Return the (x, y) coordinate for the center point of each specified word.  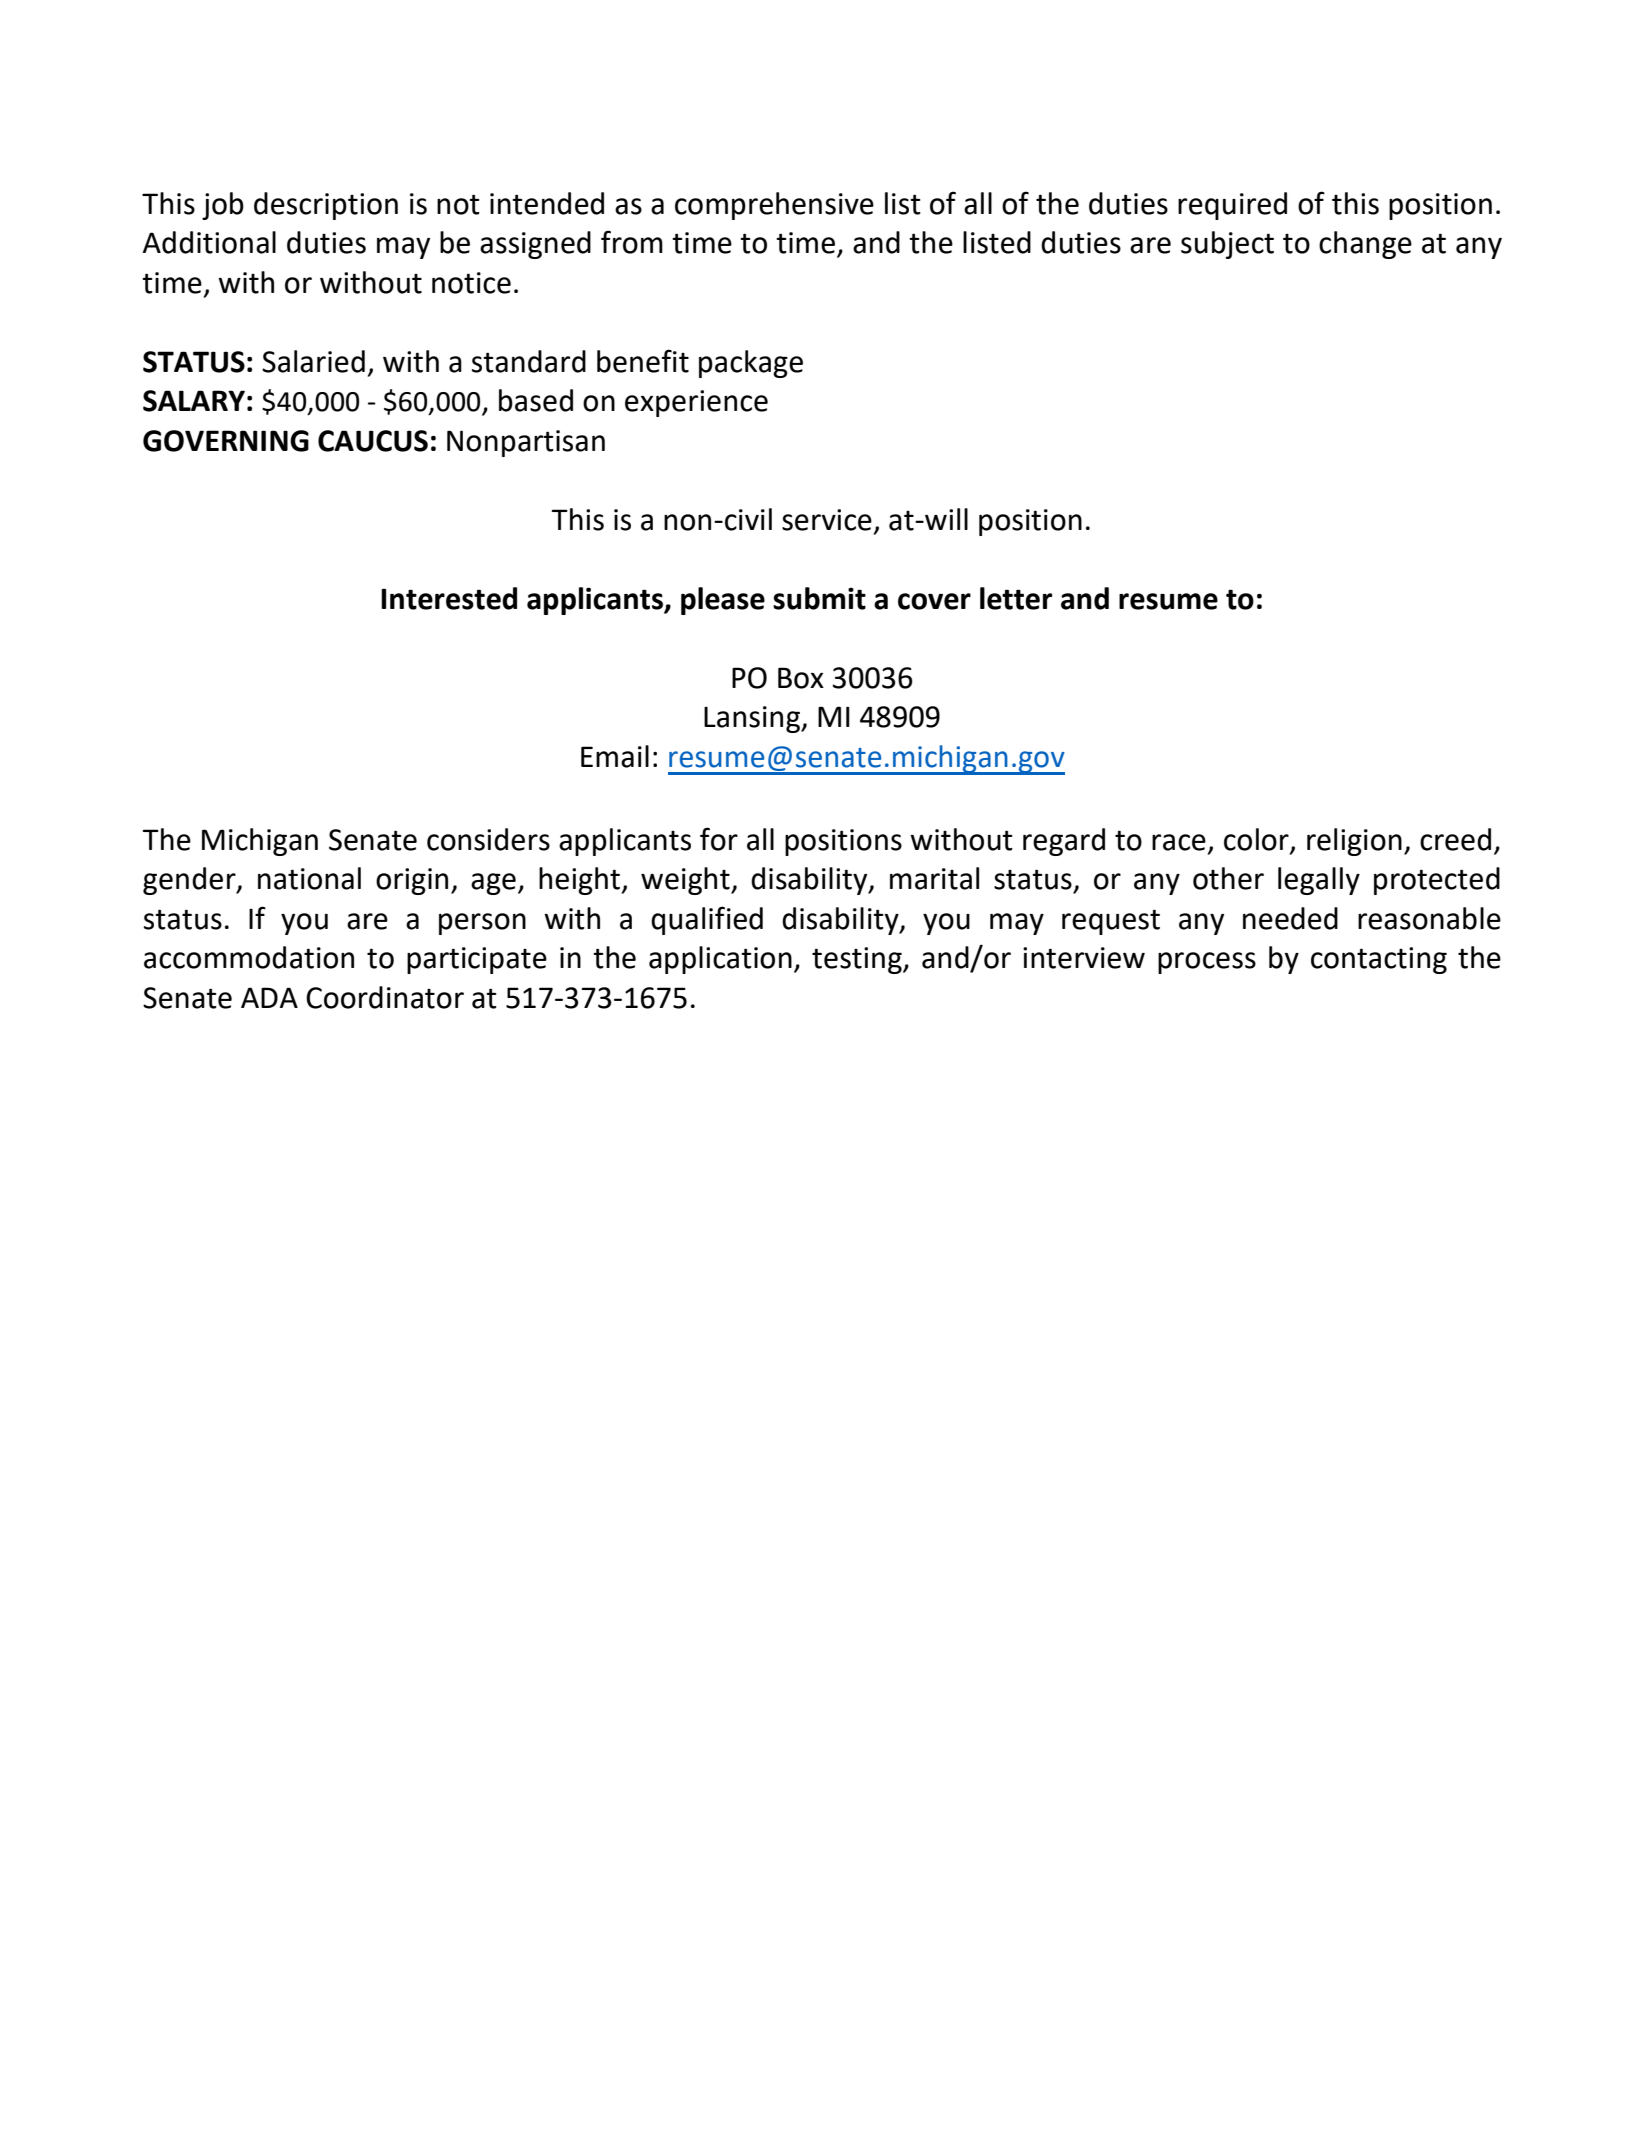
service (827, 520)
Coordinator (385, 997)
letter (1016, 598)
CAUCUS (373, 441)
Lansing (753, 719)
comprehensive (774, 206)
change (1365, 245)
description (326, 206)
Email (615, 756)
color (1257, 840)
